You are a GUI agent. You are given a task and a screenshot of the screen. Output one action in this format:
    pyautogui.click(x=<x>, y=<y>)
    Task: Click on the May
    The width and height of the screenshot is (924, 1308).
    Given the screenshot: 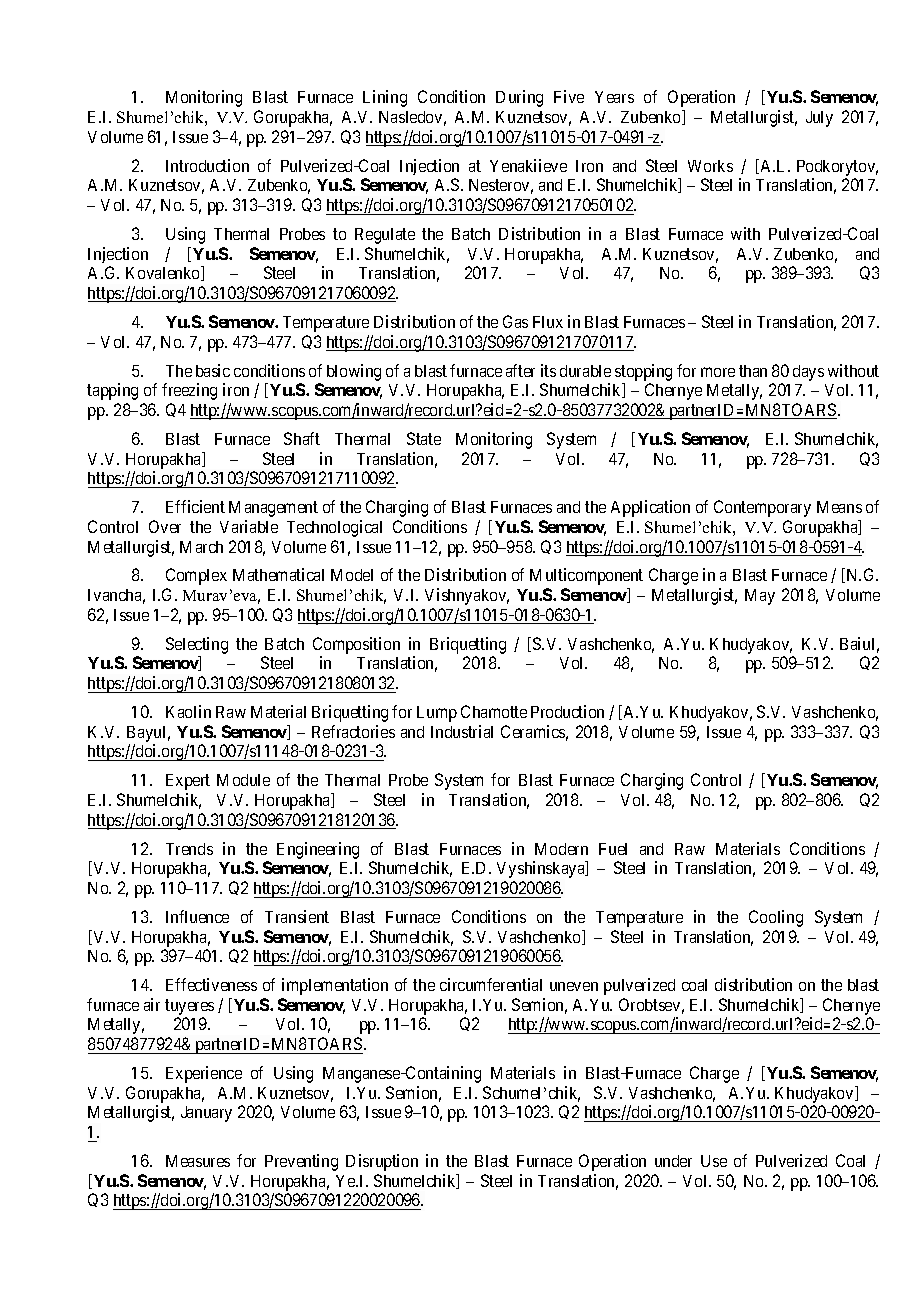 What is the action you would take?
    pyautogui.click(x=760, y=597)
